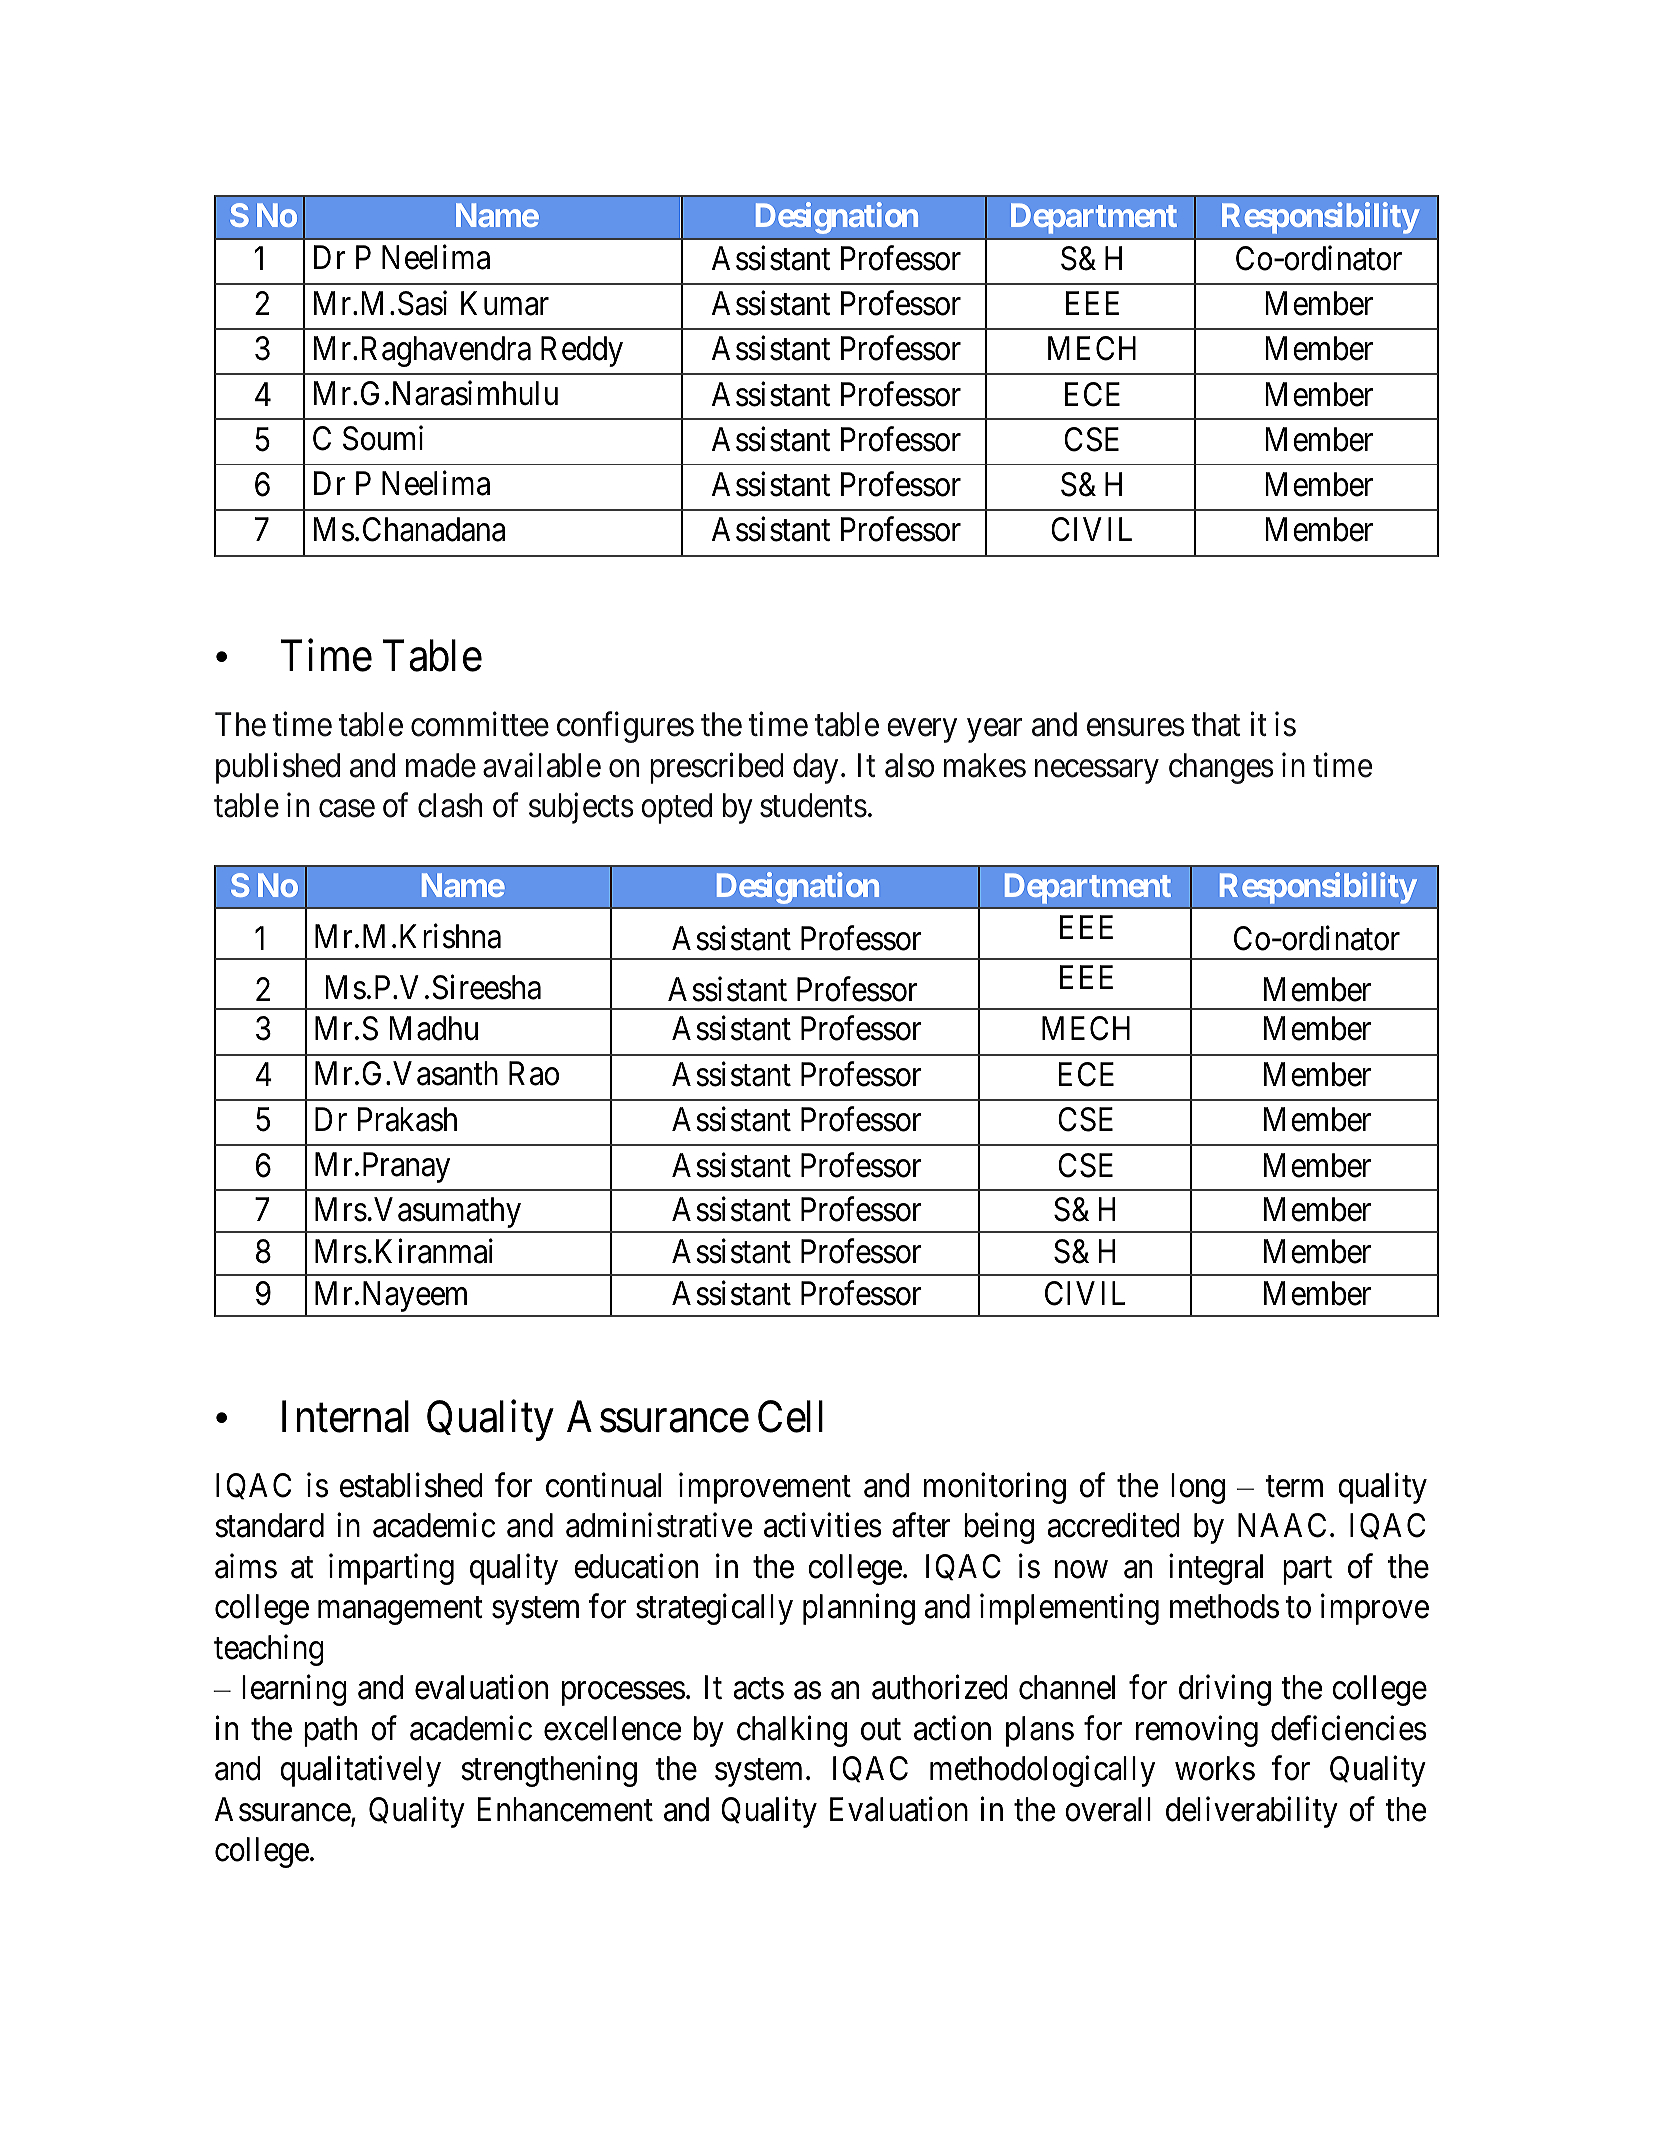  What do you see at coordinates (1197, 1731) in the screenshot?
I see `removing` at bounding box center [1197, 1731].
